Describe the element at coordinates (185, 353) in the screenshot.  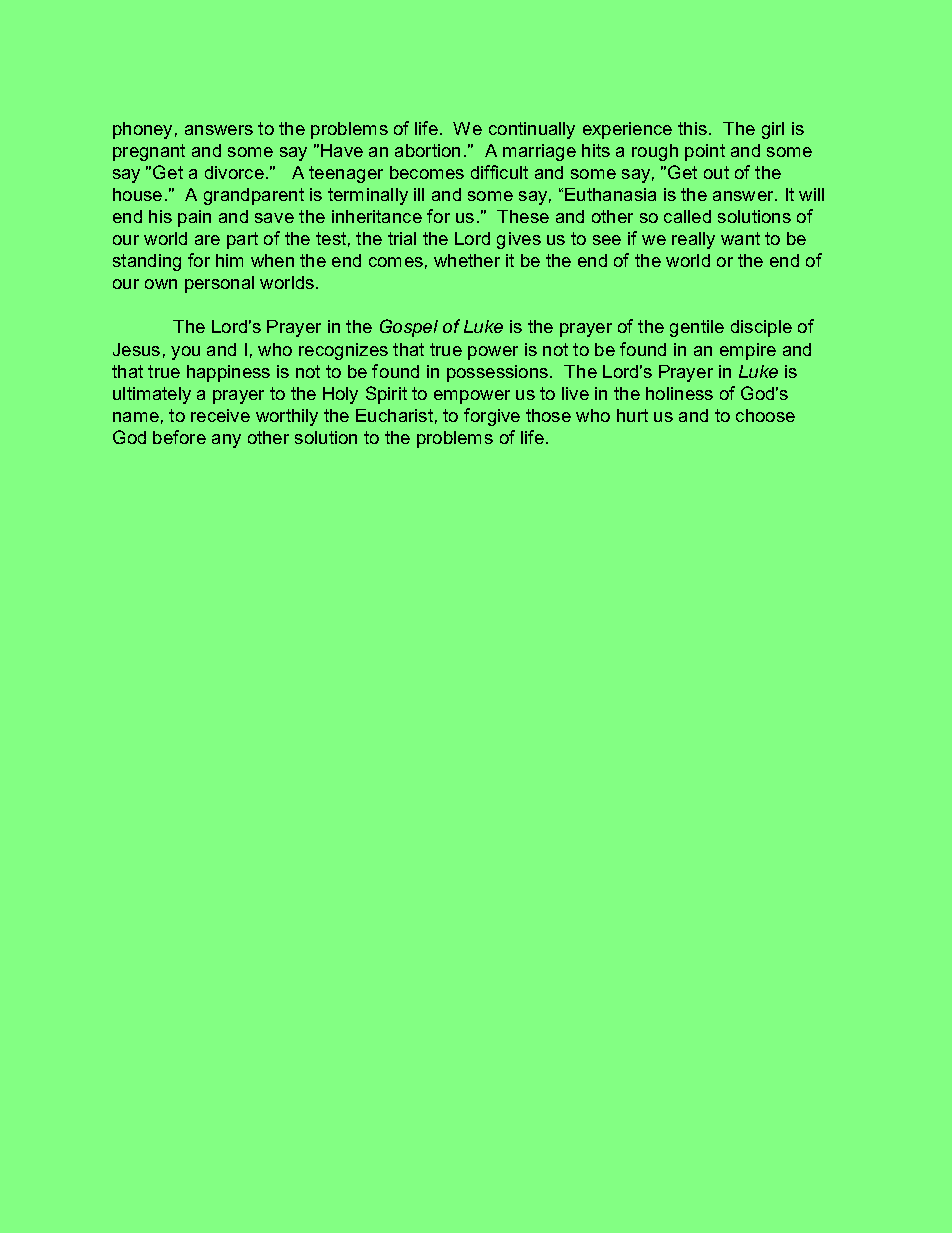
I see `you` at that location.
